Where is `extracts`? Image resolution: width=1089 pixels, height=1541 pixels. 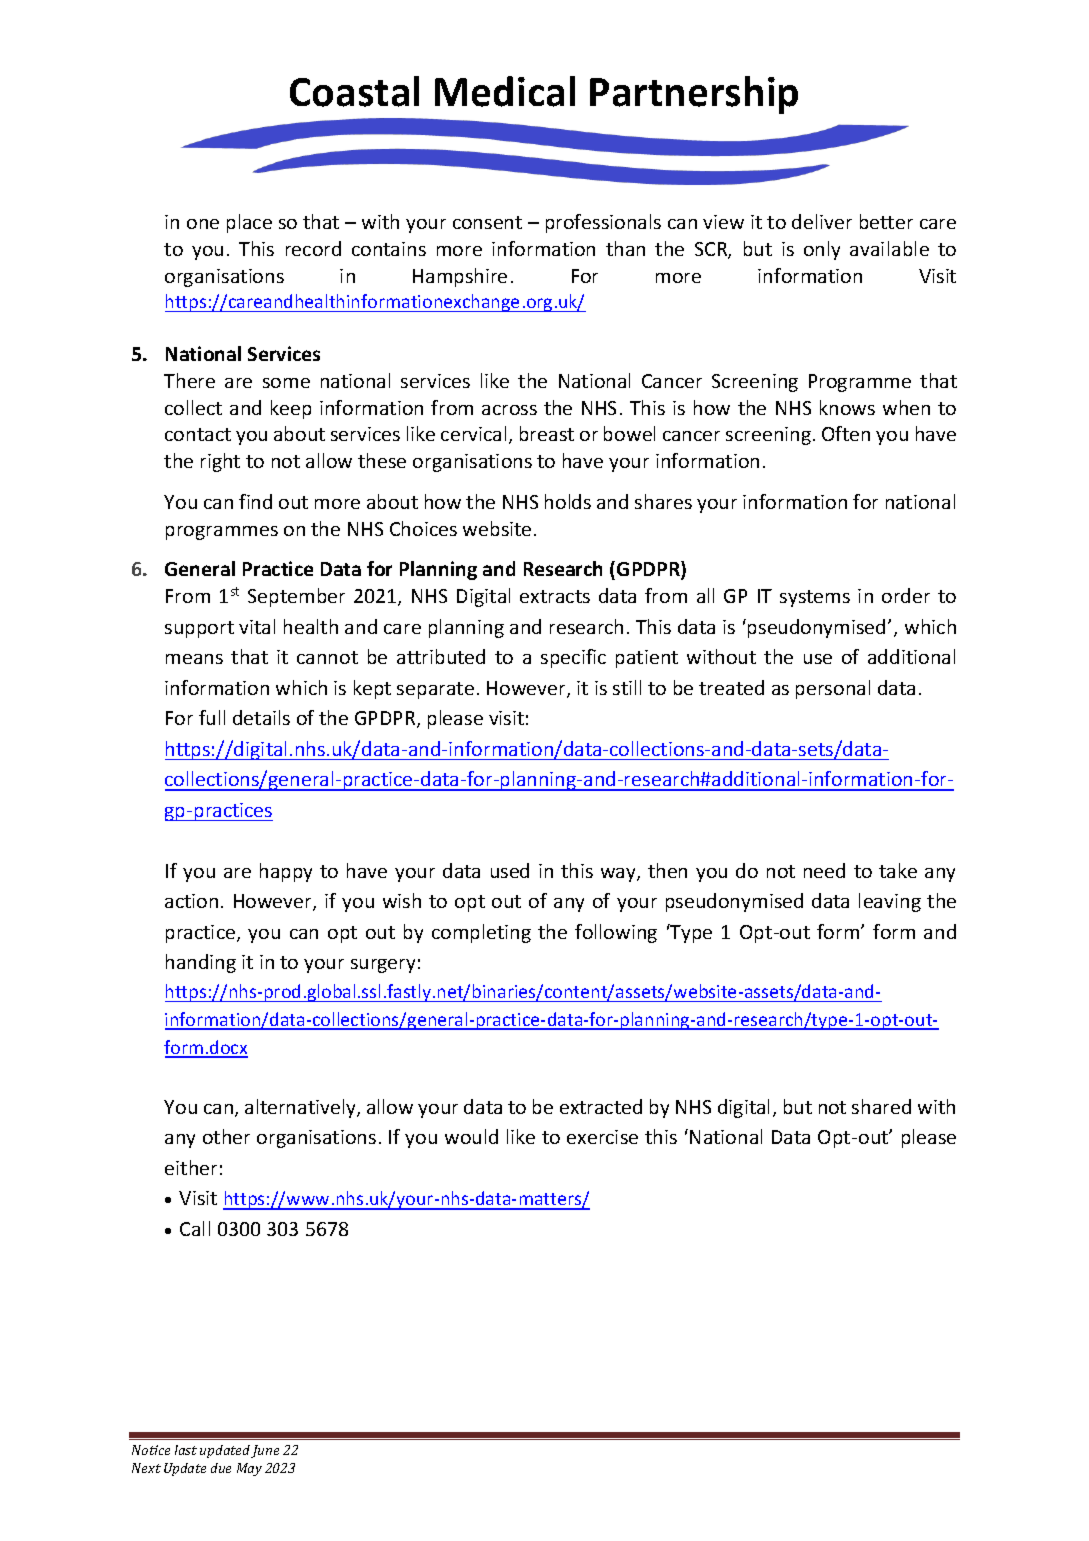 extracts is located at coordinates (555, 596).
